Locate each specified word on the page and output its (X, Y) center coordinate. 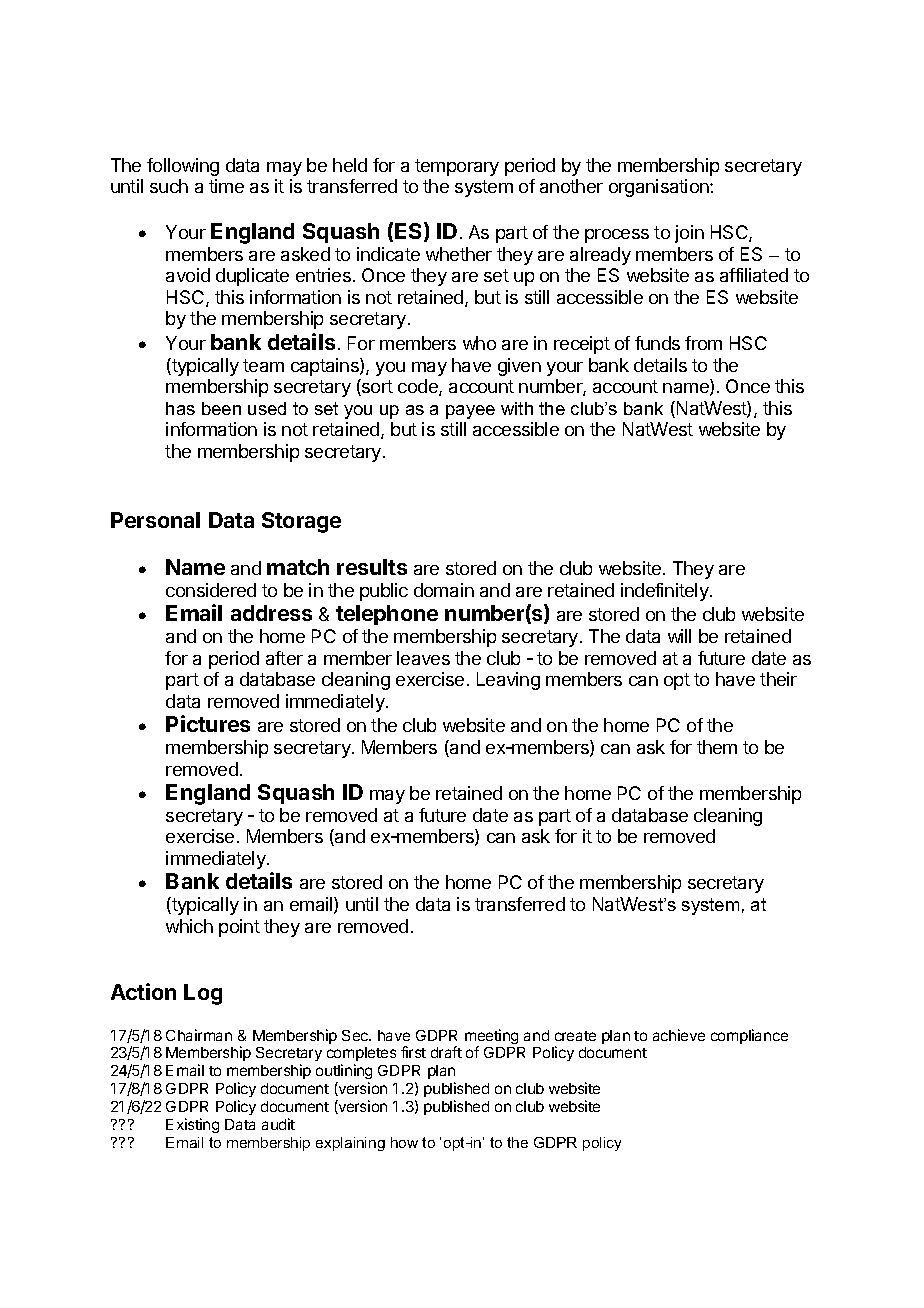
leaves (423, 658)
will (679, 636)
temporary (457, 167)
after (284, 658)
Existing (192, 1125)
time (226, 186)
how (404, 1142)
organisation (660, 188)
